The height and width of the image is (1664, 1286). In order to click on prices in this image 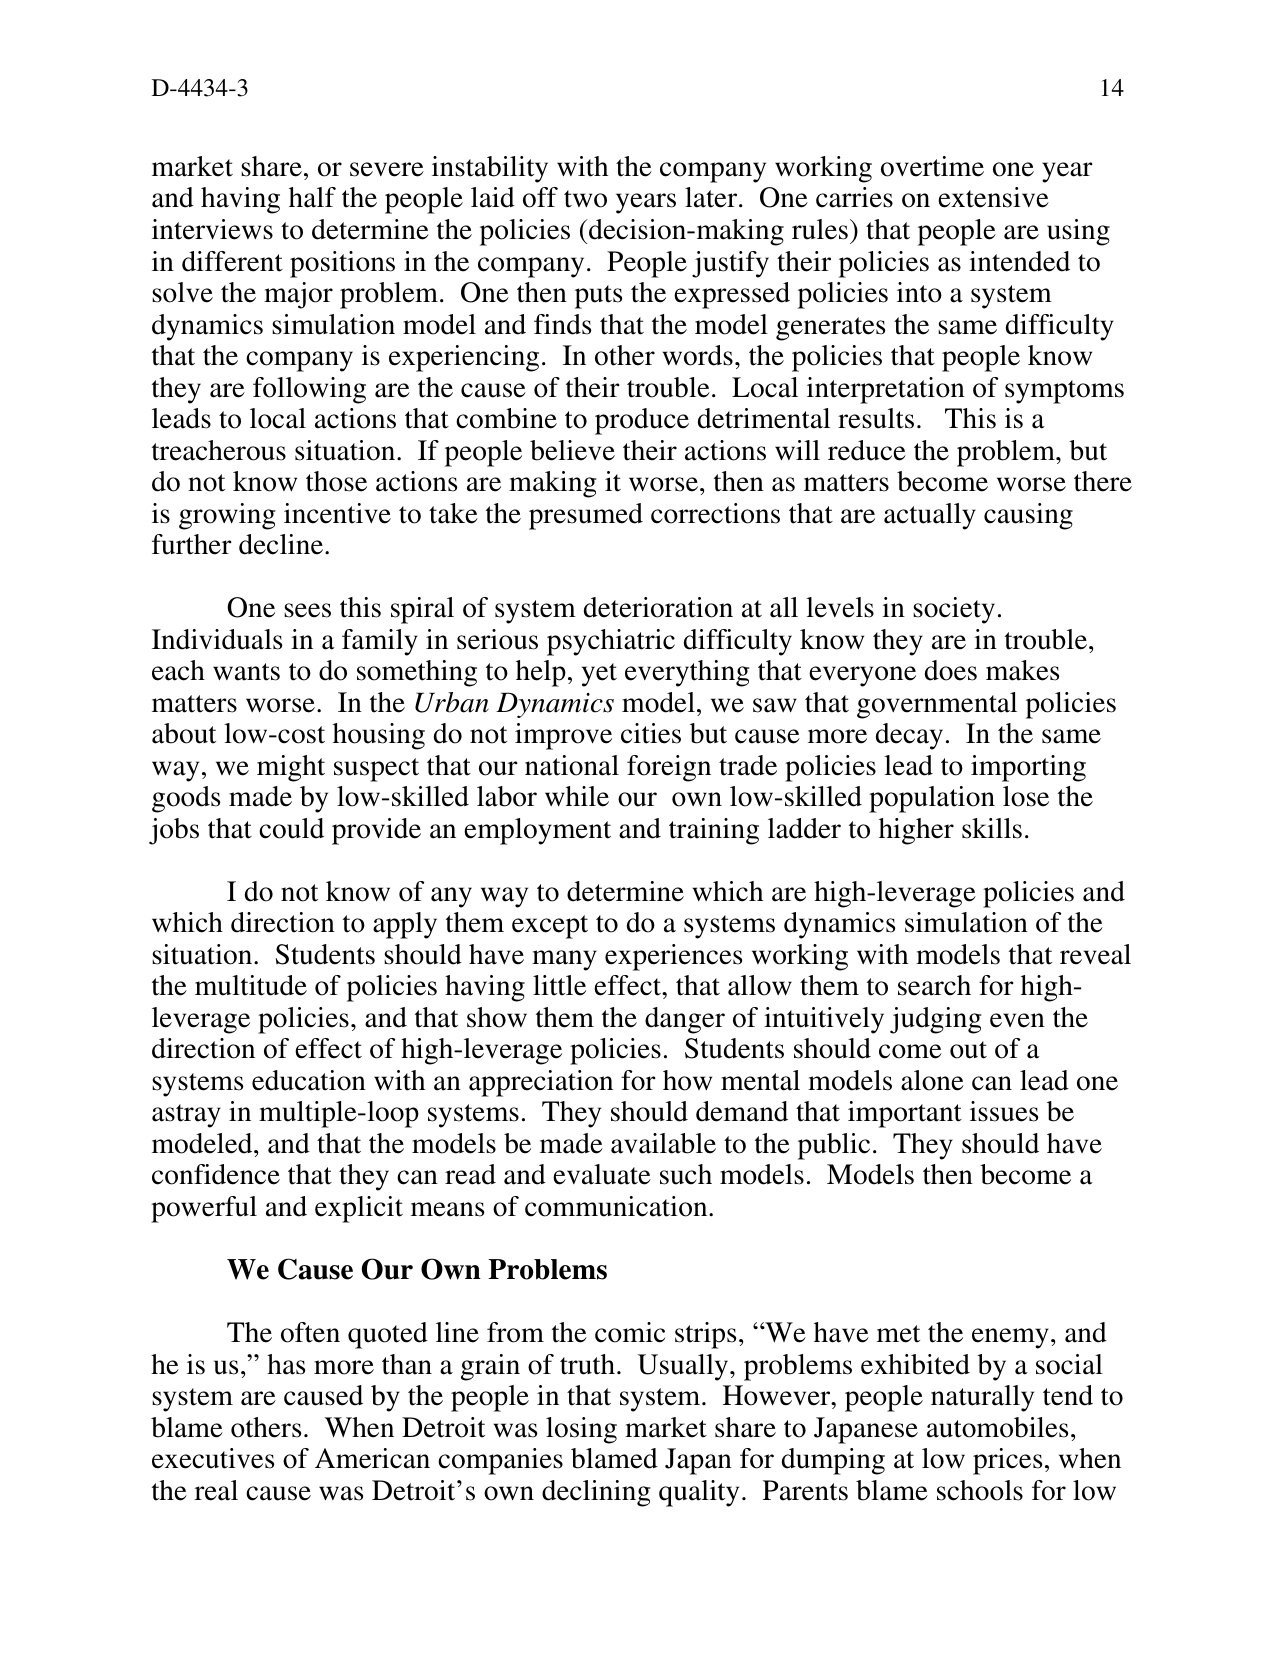, I will do `click(1007, 1461)`.
